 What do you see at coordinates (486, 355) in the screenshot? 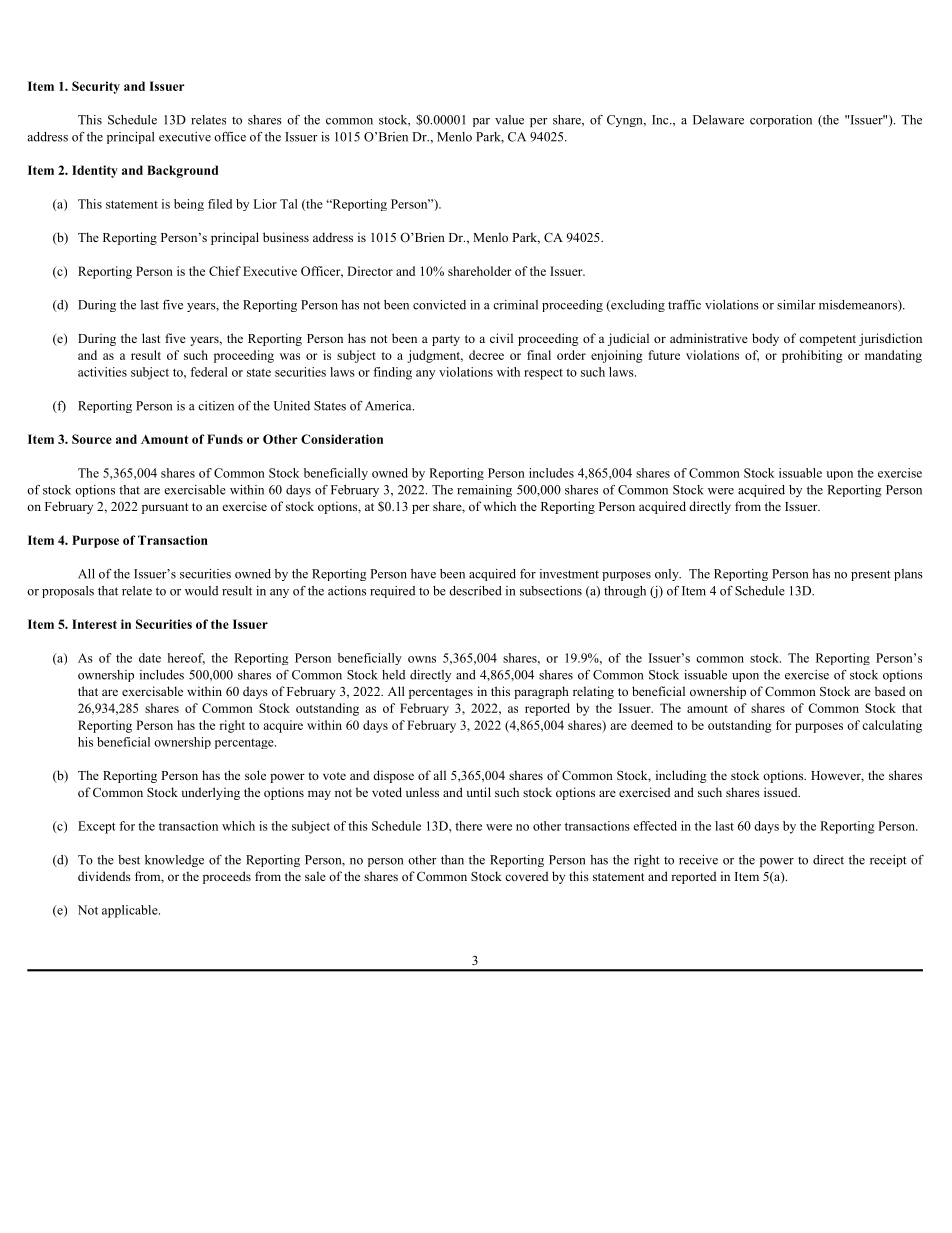
I see `decree` at bounding box center [486, 355].
